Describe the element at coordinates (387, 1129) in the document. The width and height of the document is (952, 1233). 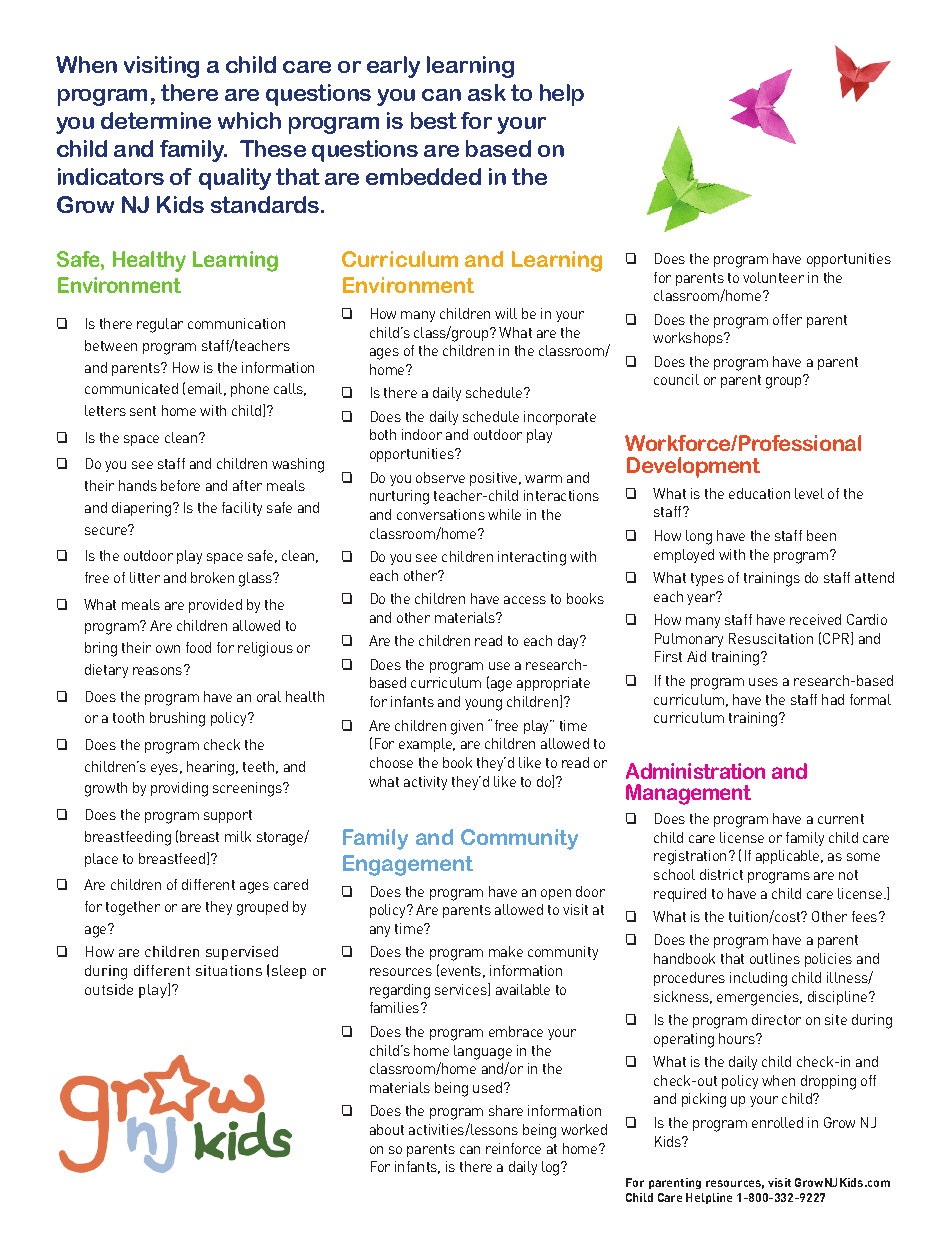
I see `about` at that location.
